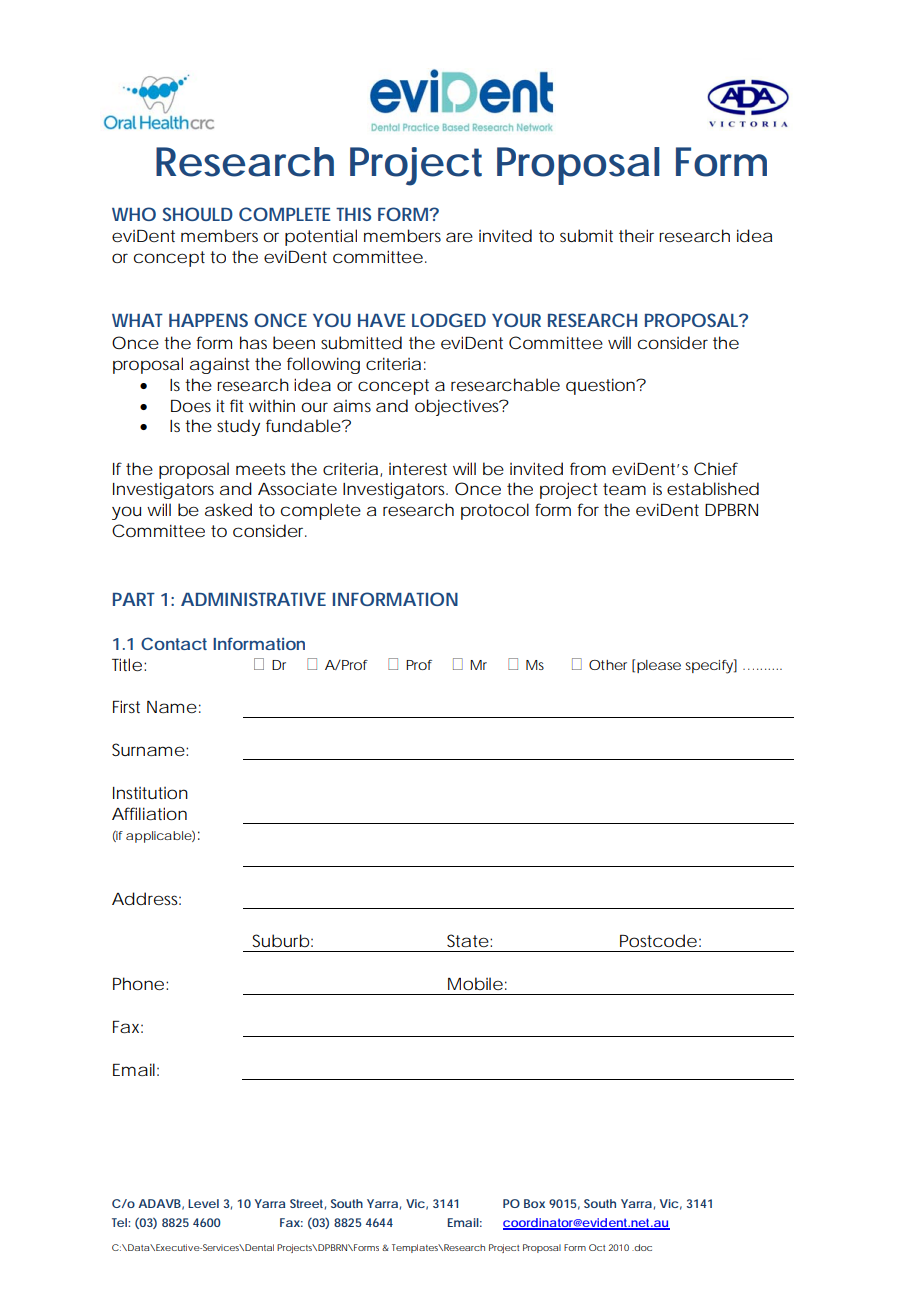 This screenshot has width=924, height=1308. Describe the element at coordinates (624, 489) in the screenshot. I see `team` at that location.
